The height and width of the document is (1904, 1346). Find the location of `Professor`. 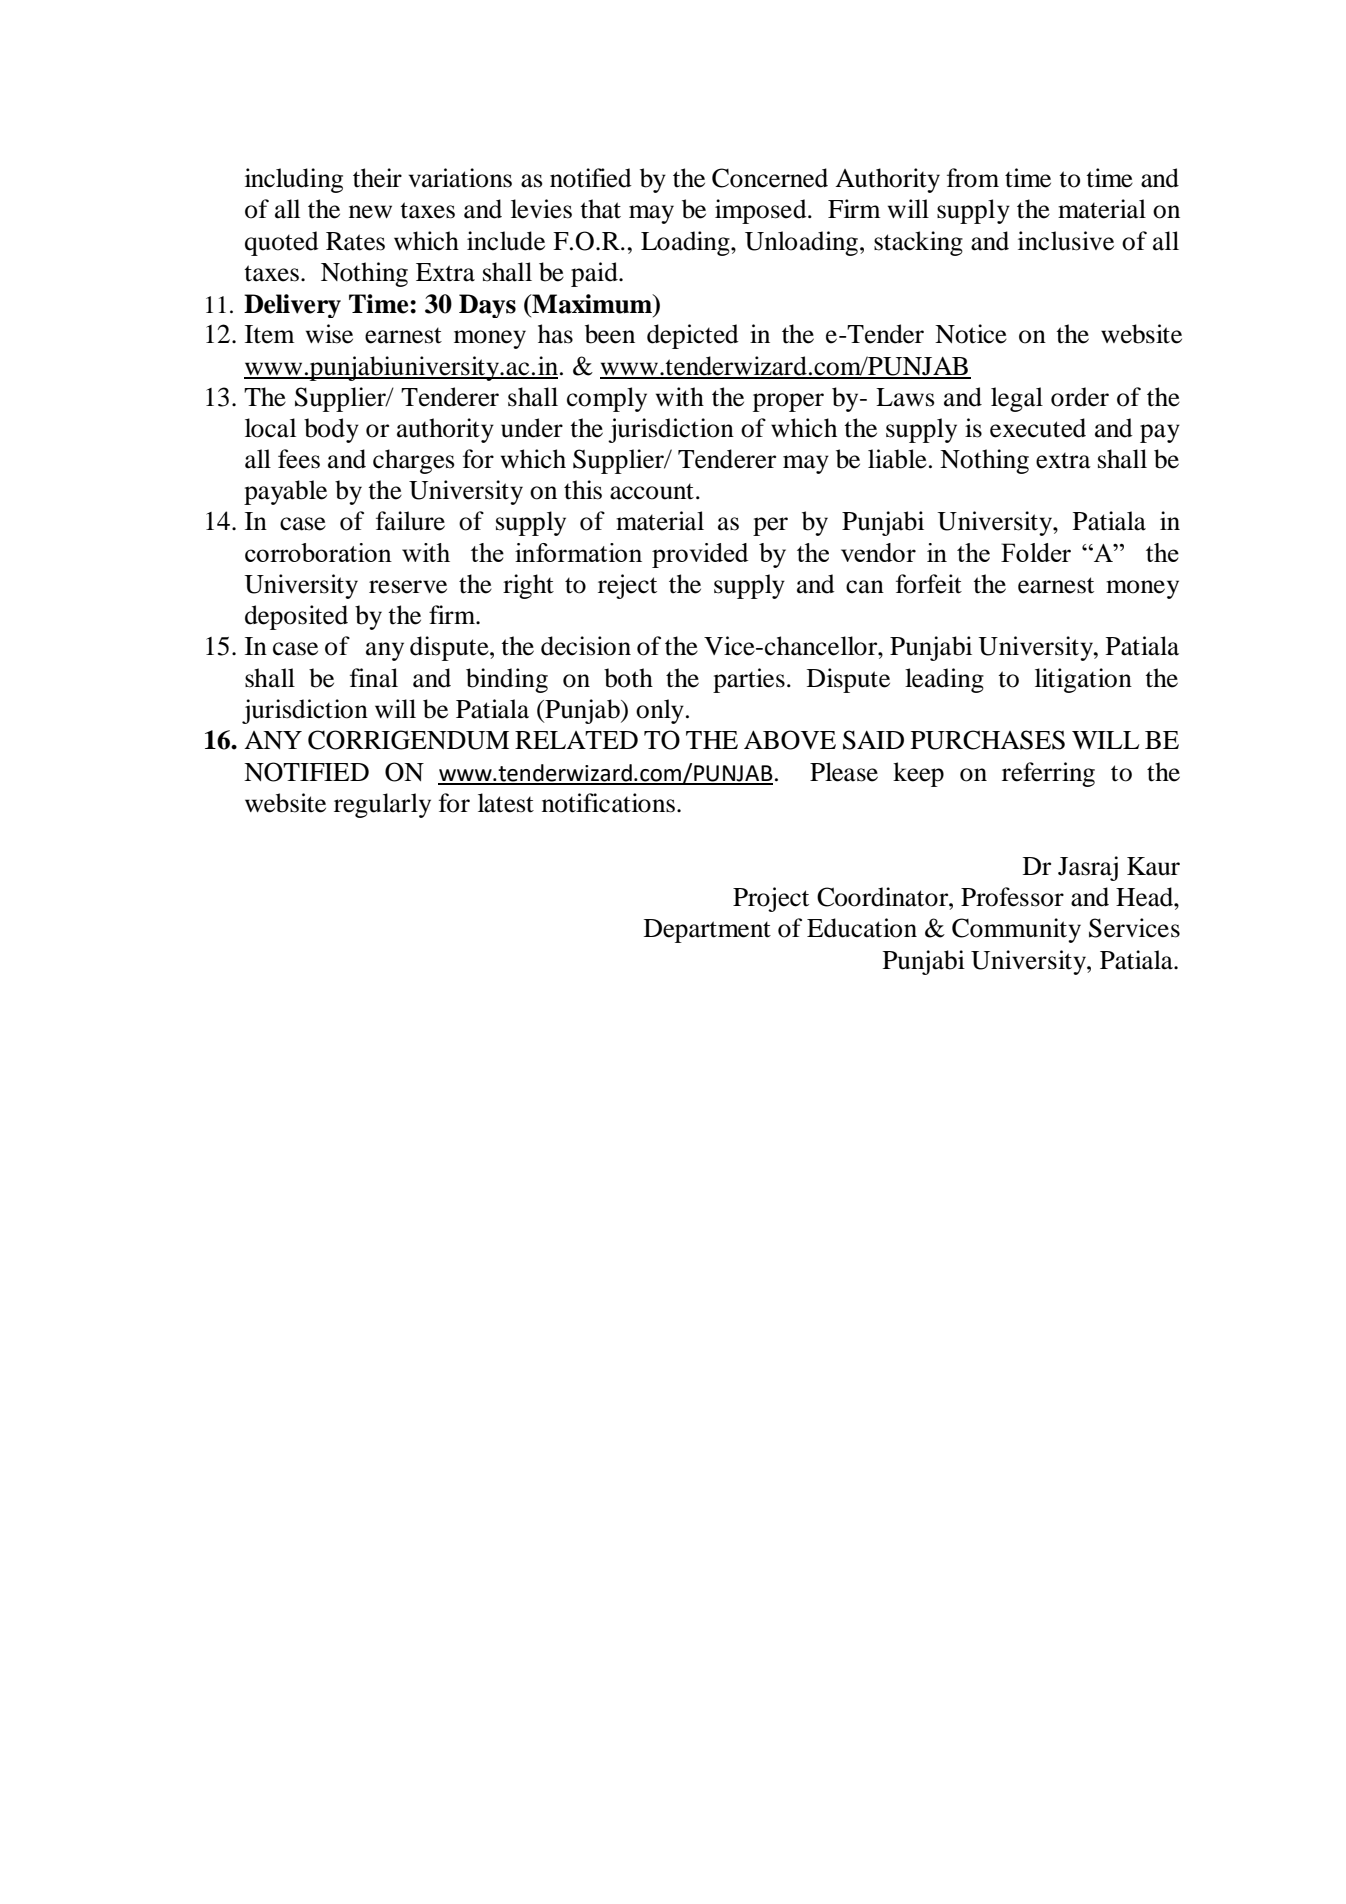

Professor is located at coordinates (1012, 897).
